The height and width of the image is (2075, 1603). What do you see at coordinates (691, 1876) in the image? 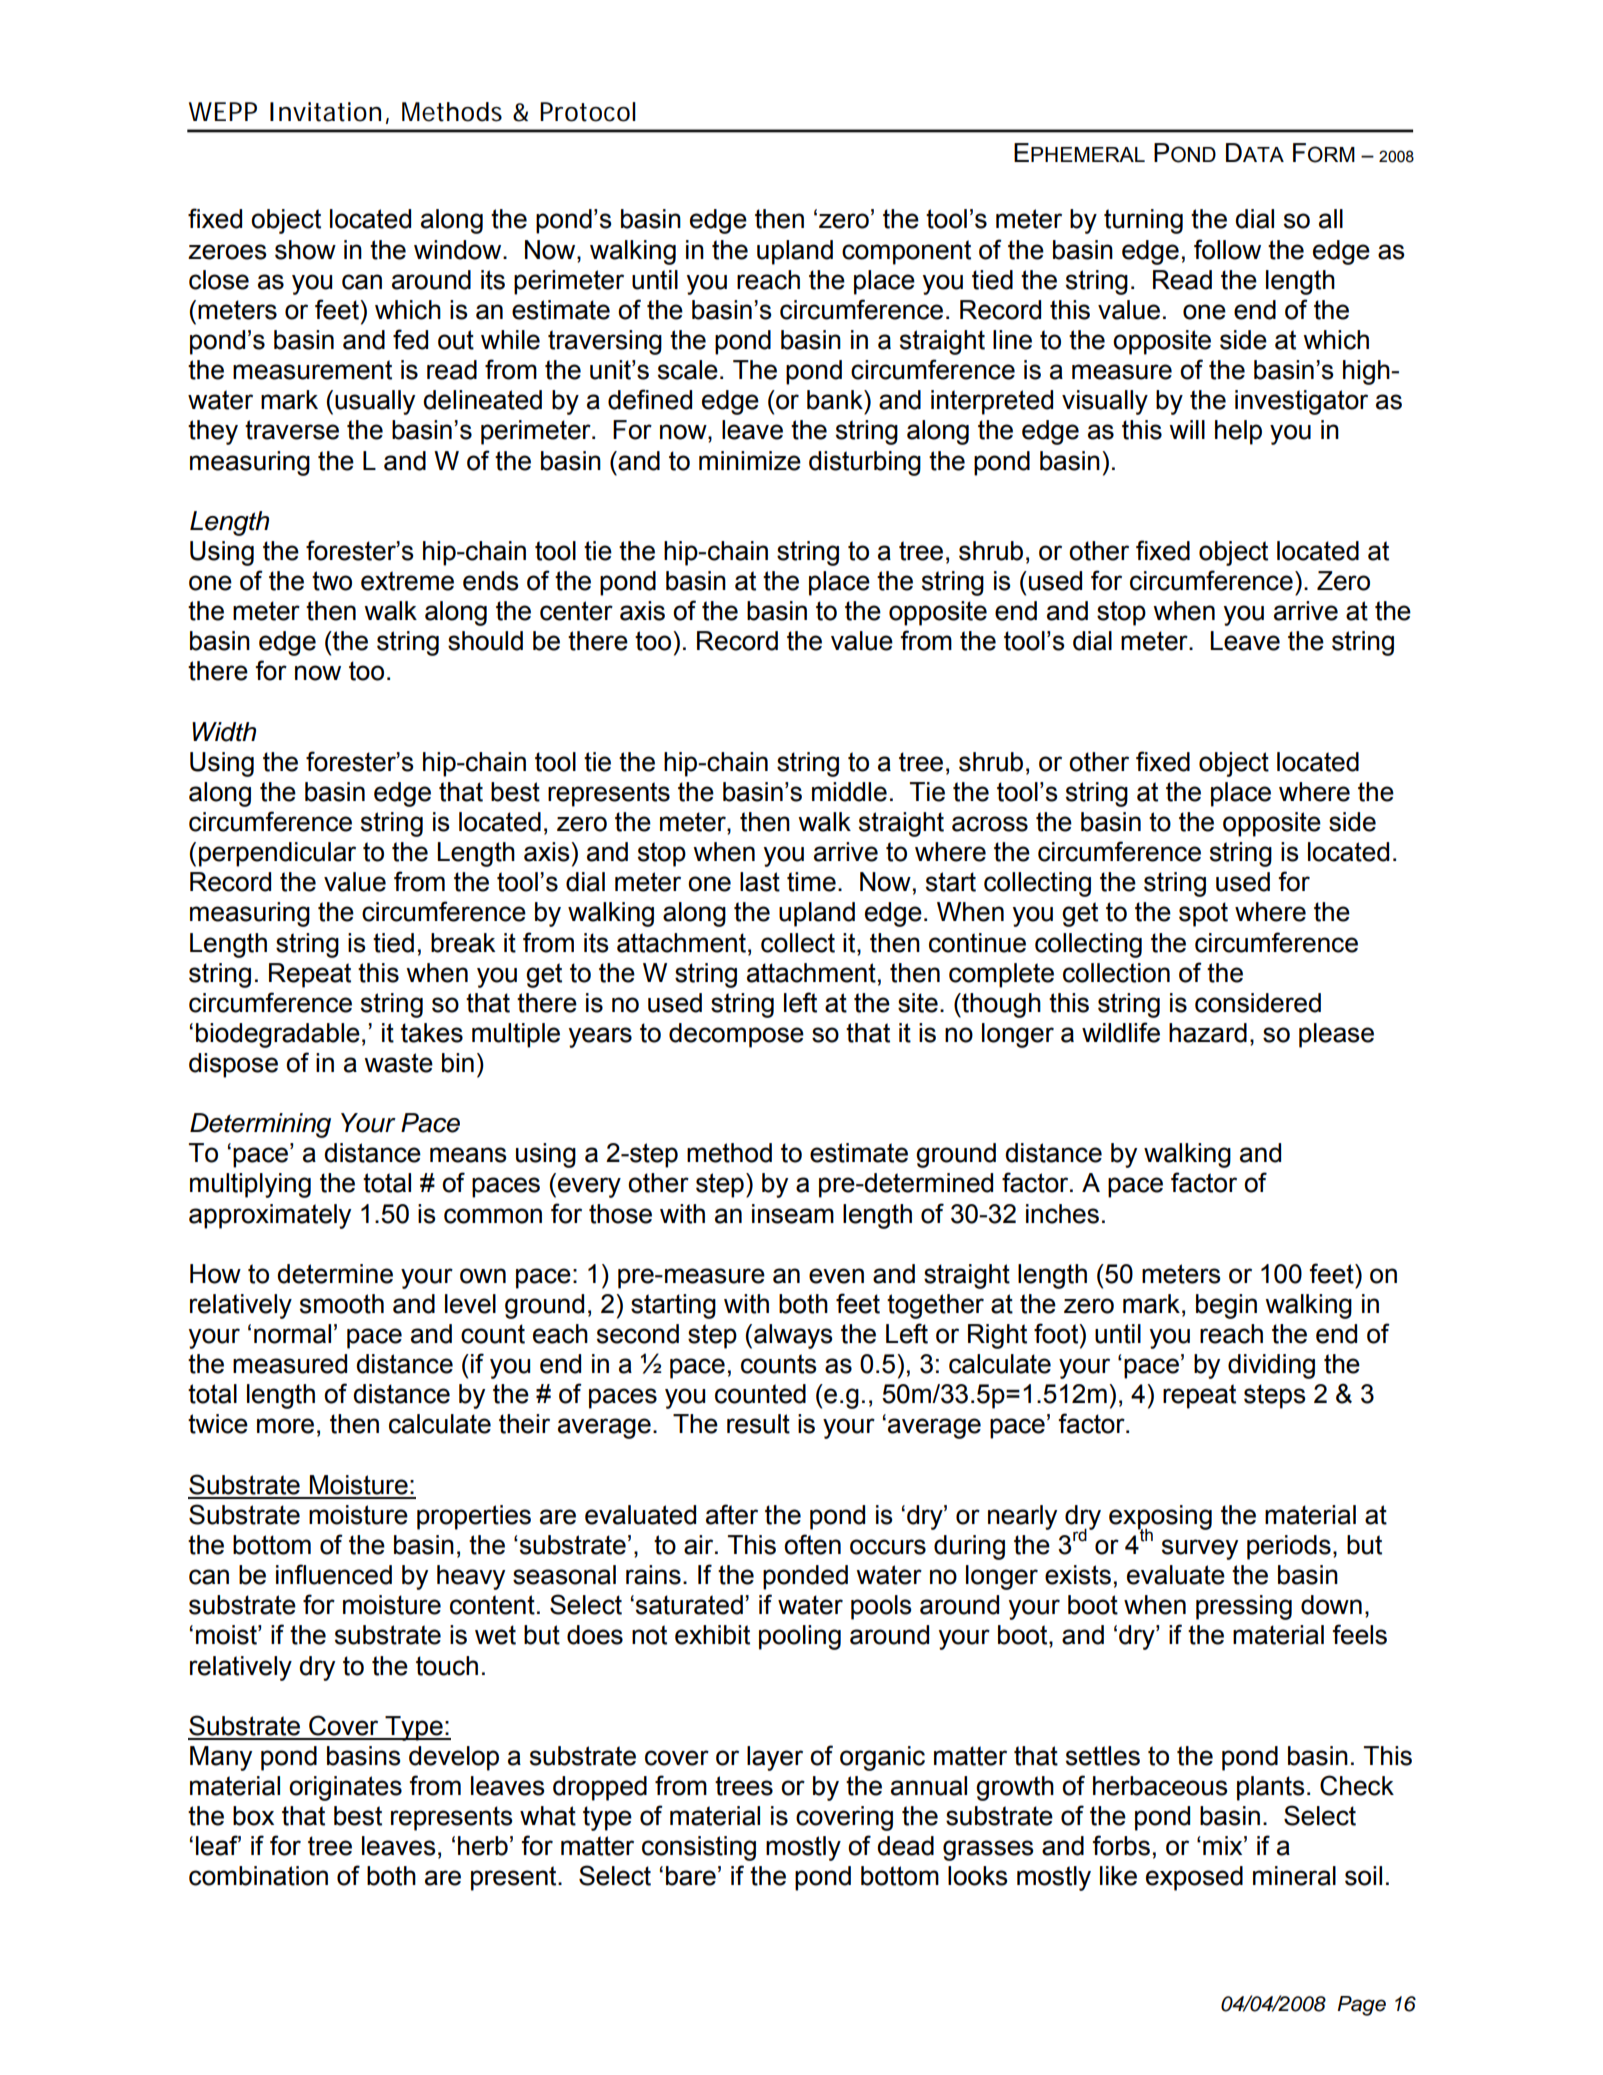
I see `bare` at bounding box center [691, 1876].
